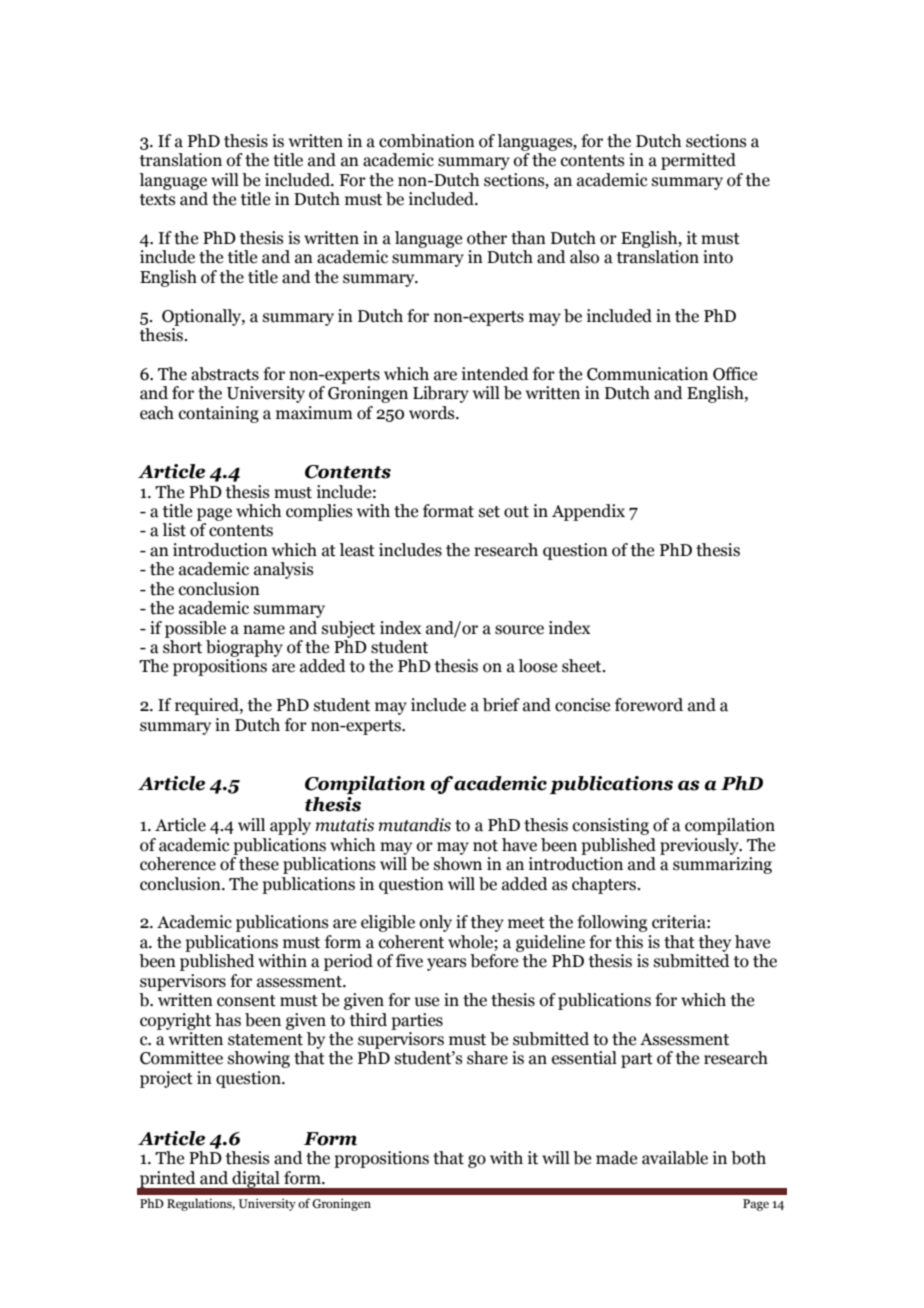 This screenshot has width=924, height=1308. I want to click on texts, so click(158, 200).
